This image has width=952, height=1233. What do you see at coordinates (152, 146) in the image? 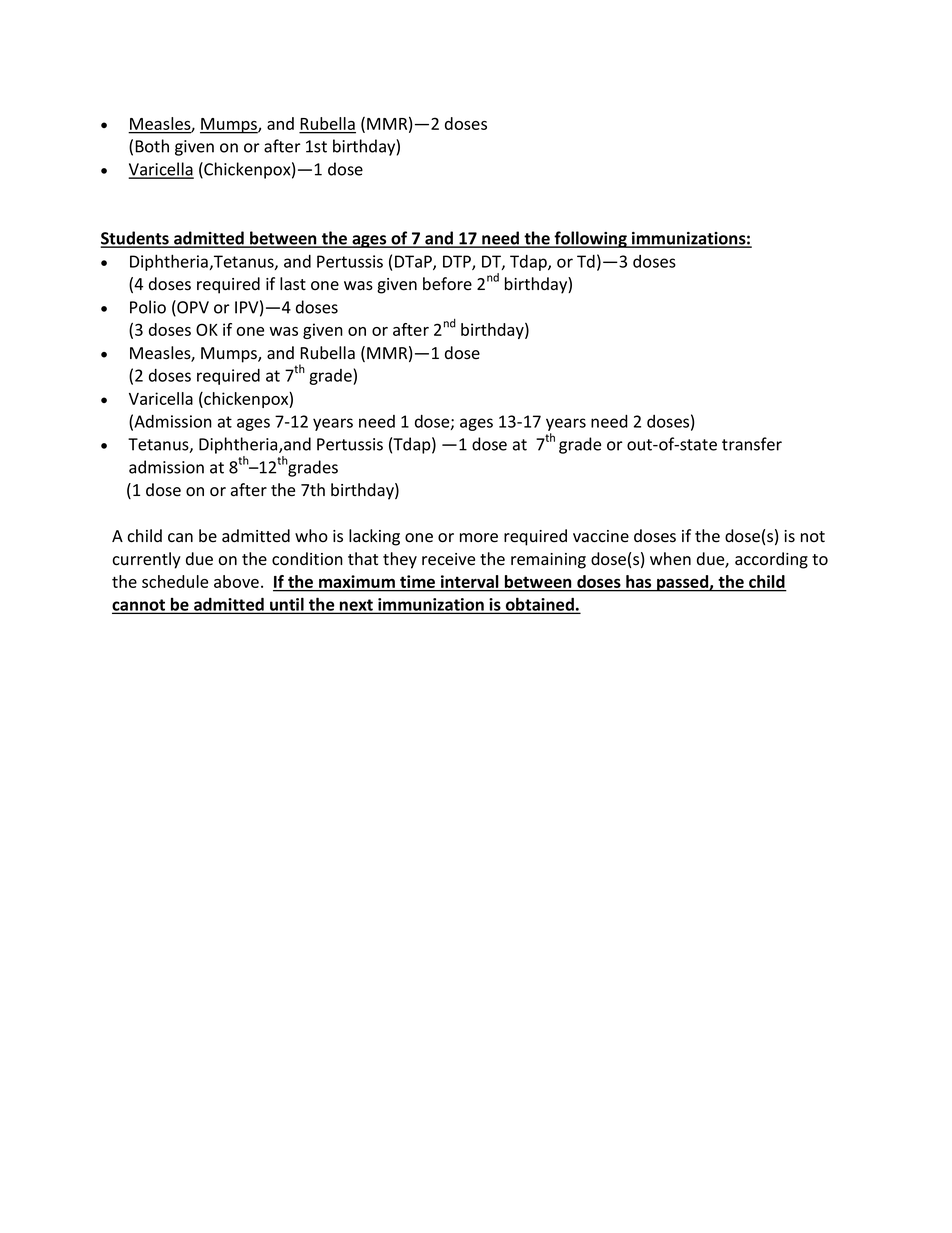
I see `Both` at bounding box center [152, 146].
